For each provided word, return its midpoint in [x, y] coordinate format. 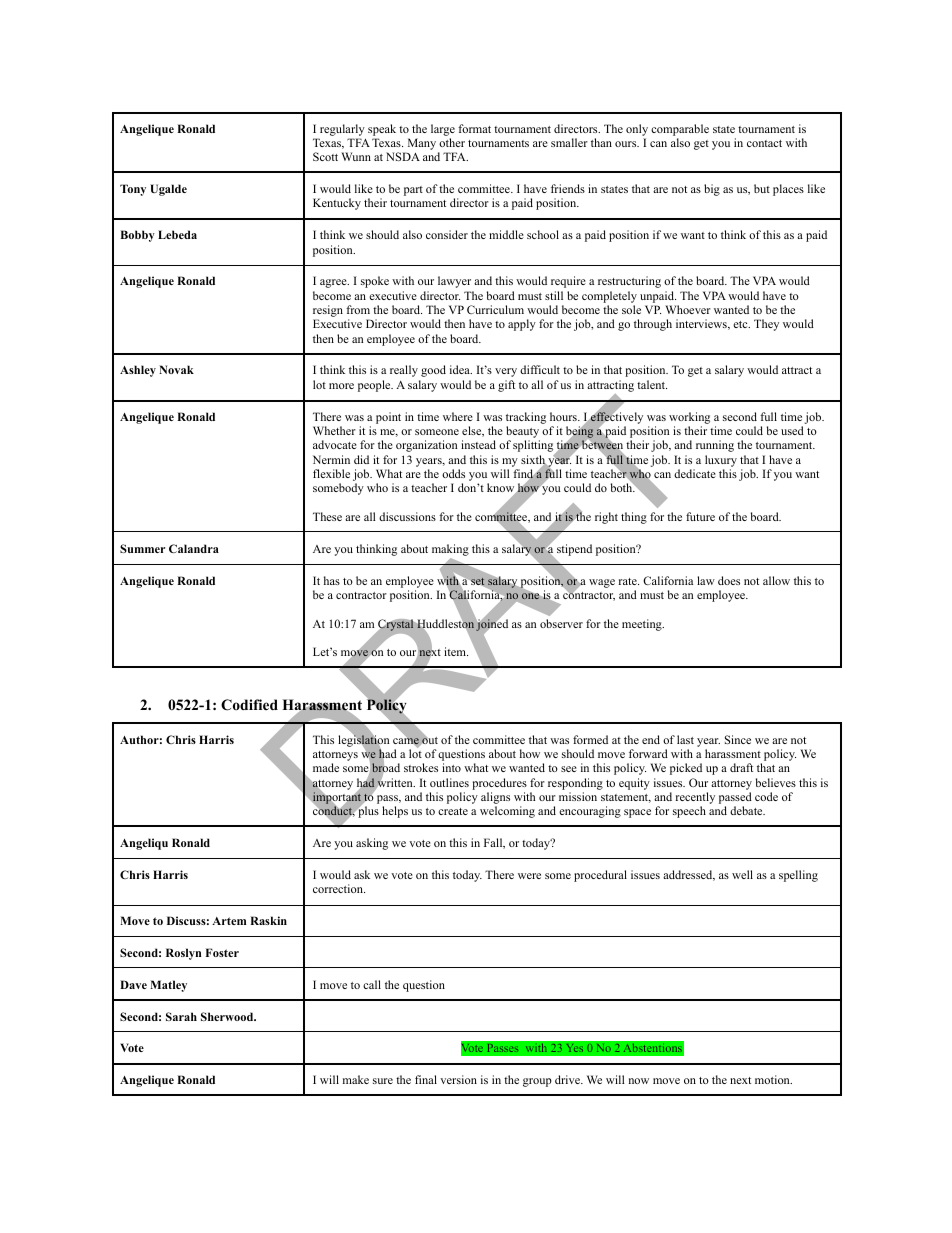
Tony [133, 190]
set [478, 581]
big [712, 190]
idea [461, 369]
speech [689, 812]
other [452, 142]
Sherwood [228, 1016]
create [453, 811]
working [689, 418]
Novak [176, 369]
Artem [229, 921]
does [729, 580]
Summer [142, 548]
